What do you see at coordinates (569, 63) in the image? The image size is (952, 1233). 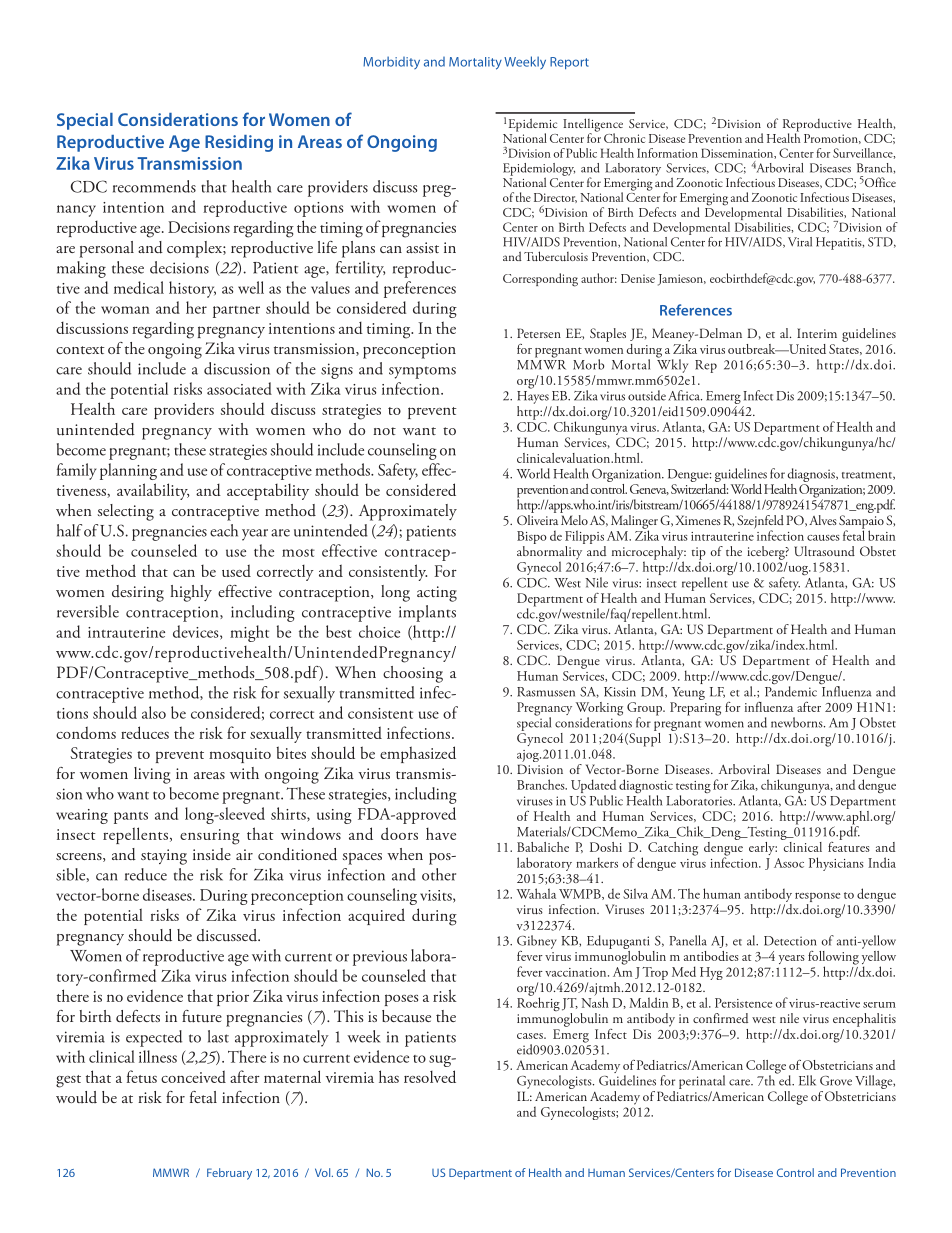 I see `Report` at bounding box center [569, 63].
